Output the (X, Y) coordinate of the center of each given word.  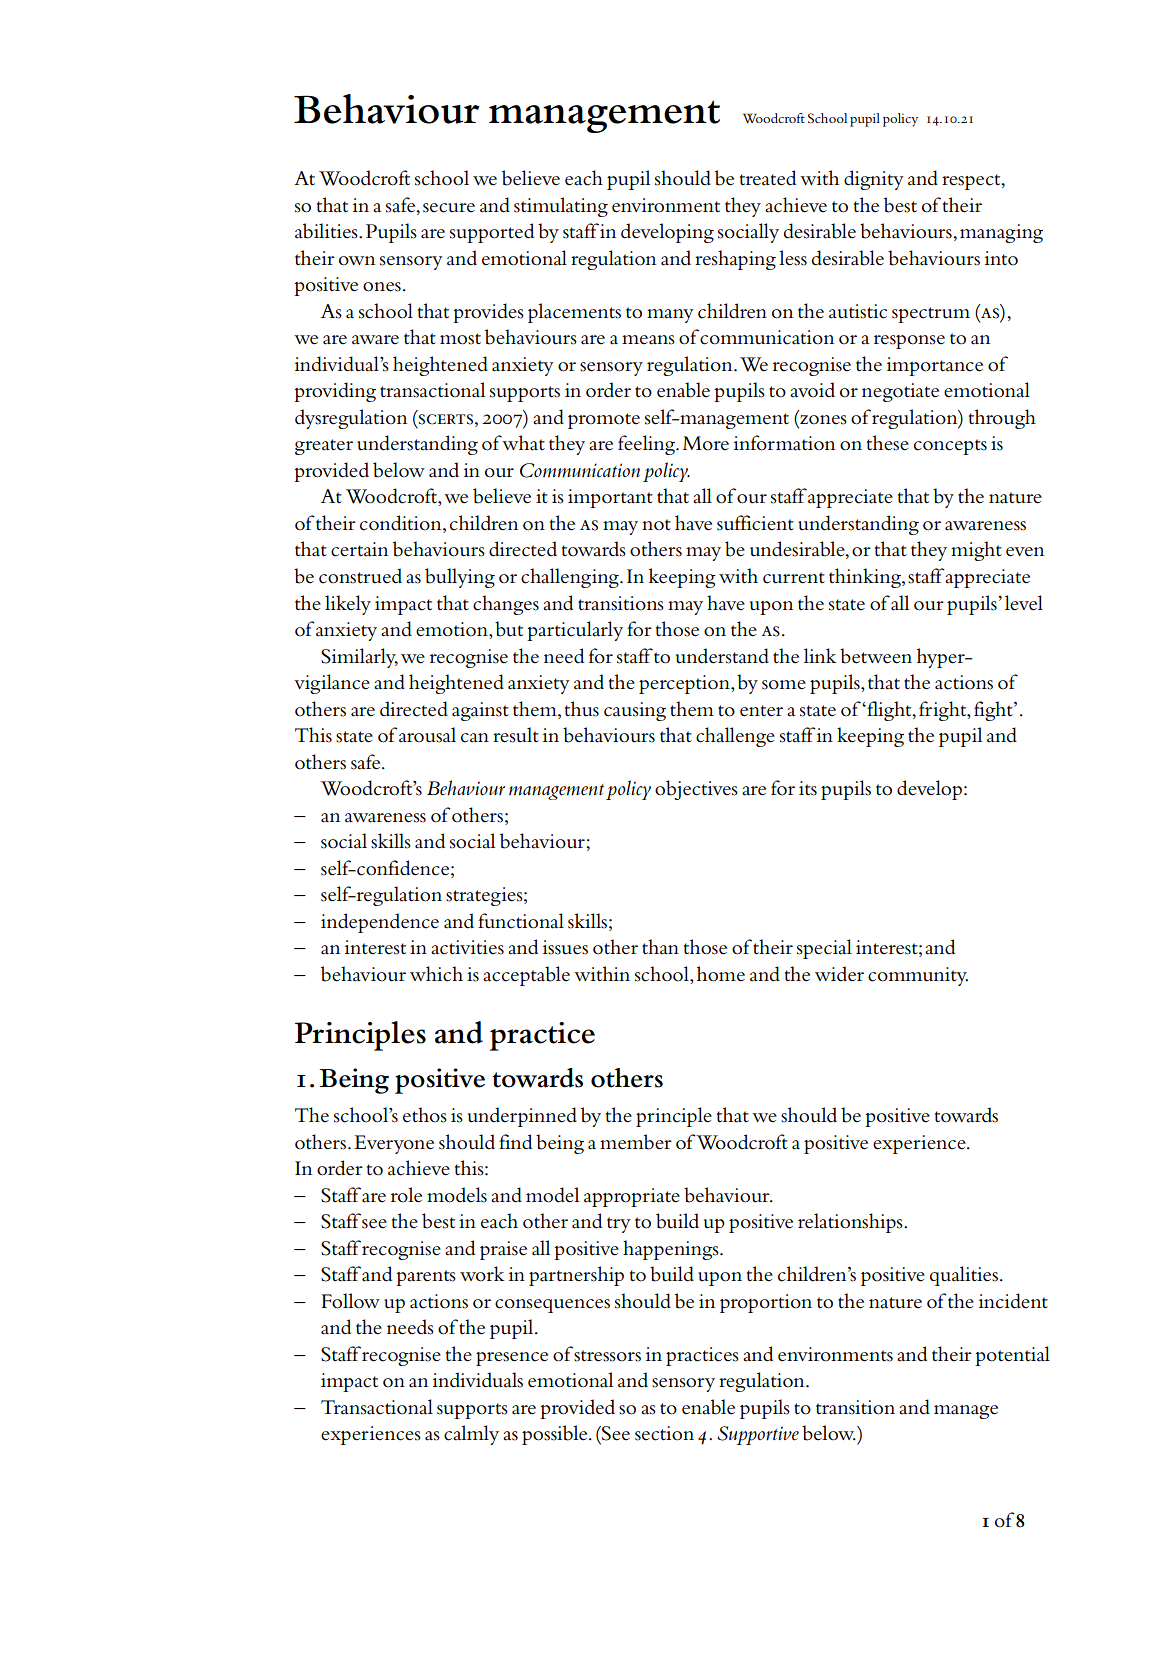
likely (348, 605)
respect (972, 182)
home (721, 974)
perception (685, 684)
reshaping (735, 260)
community (918, 976)
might (976, 551)
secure (449, 208)
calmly (471, 1435)
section (664, 1433)
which (436, 974)
